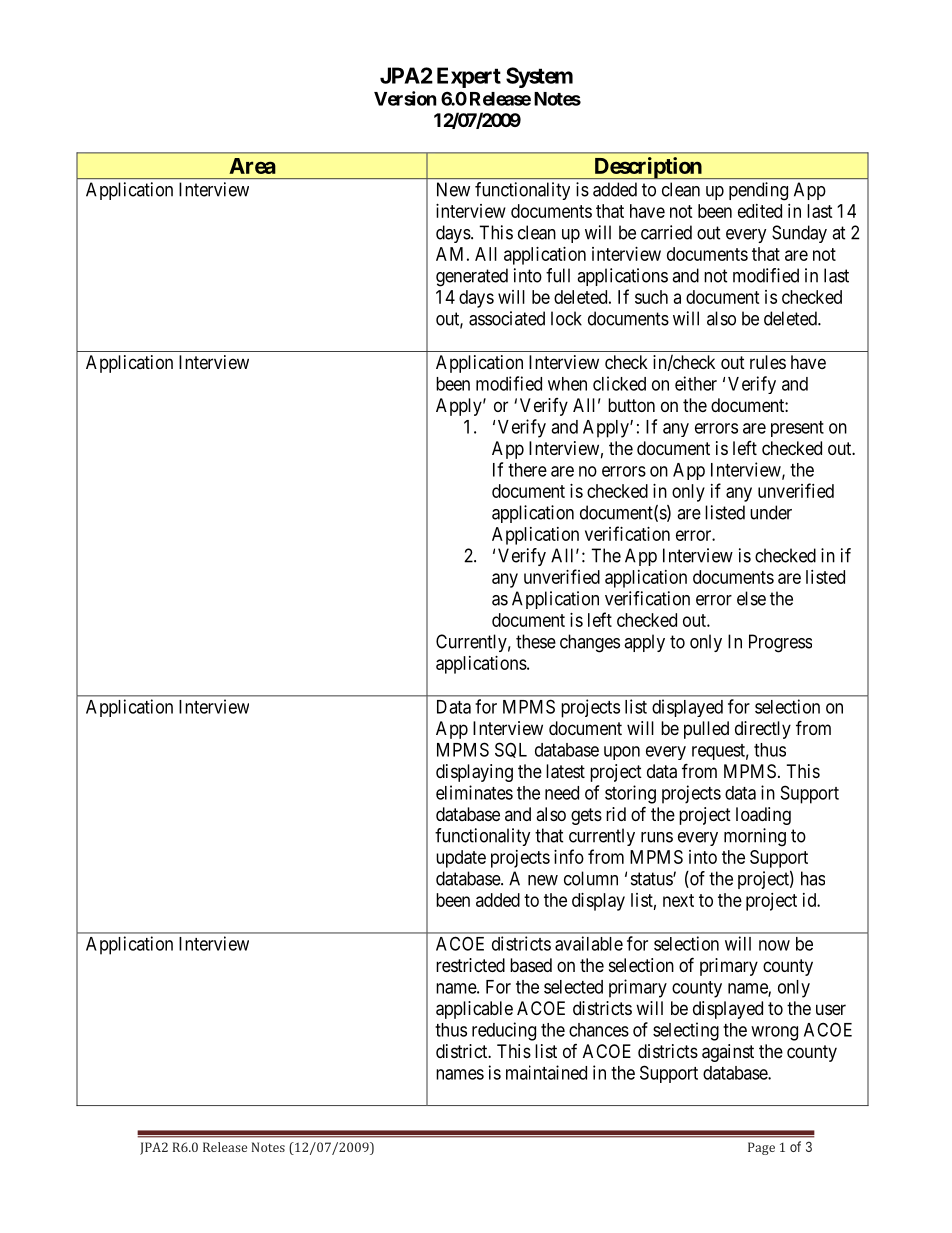 The image size is (952, 1233). I want to click on update, so click(461, 859).
